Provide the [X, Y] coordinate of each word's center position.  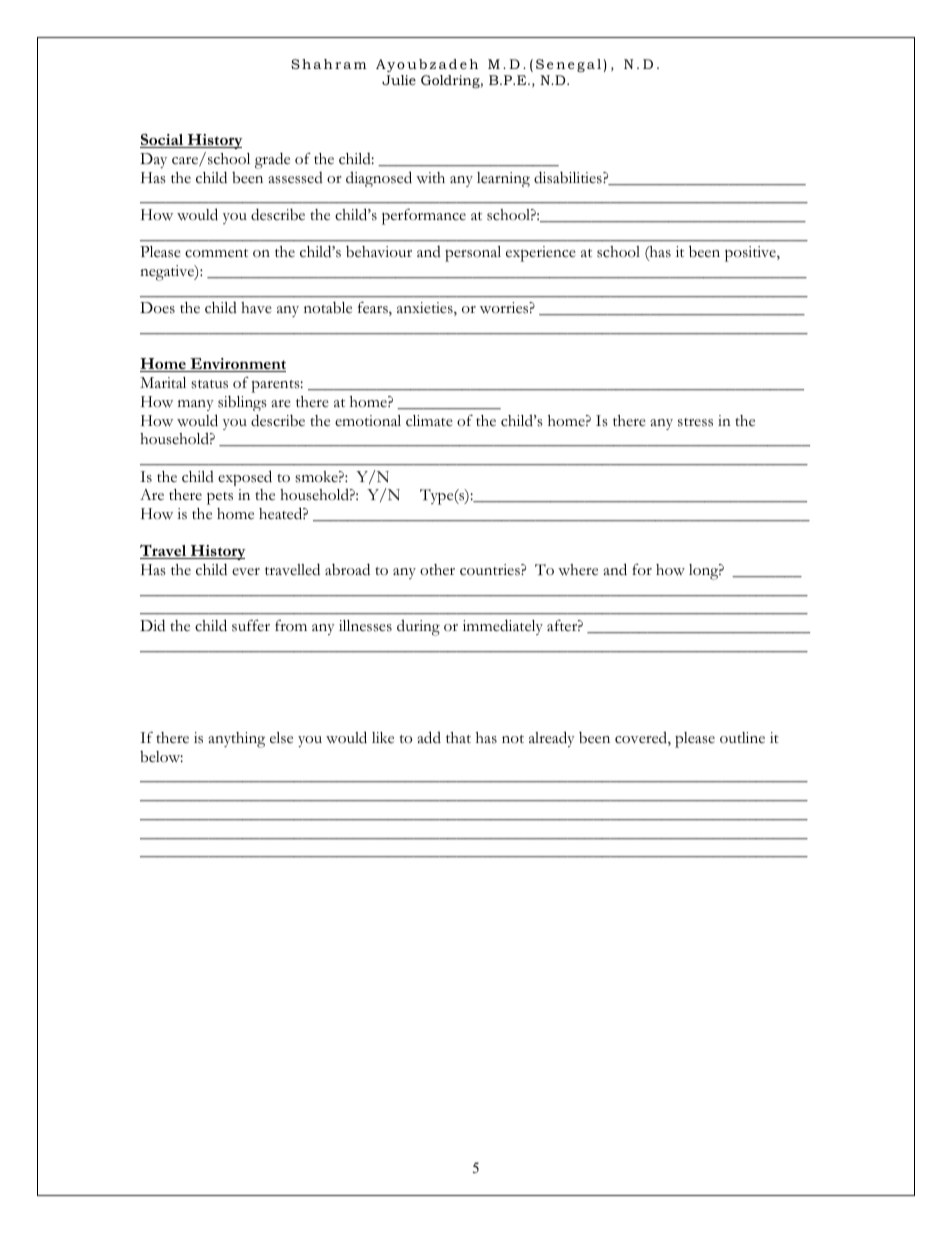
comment [216, 253]
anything [236, 740]
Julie [399, 80]
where [578, 570]
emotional [368, 421]
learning [503, 179]
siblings [242, 403]
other [437, 570]
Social [163, 141]
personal [473, 254]
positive [751, 254]
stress [695, 422]
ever [246, 571]
